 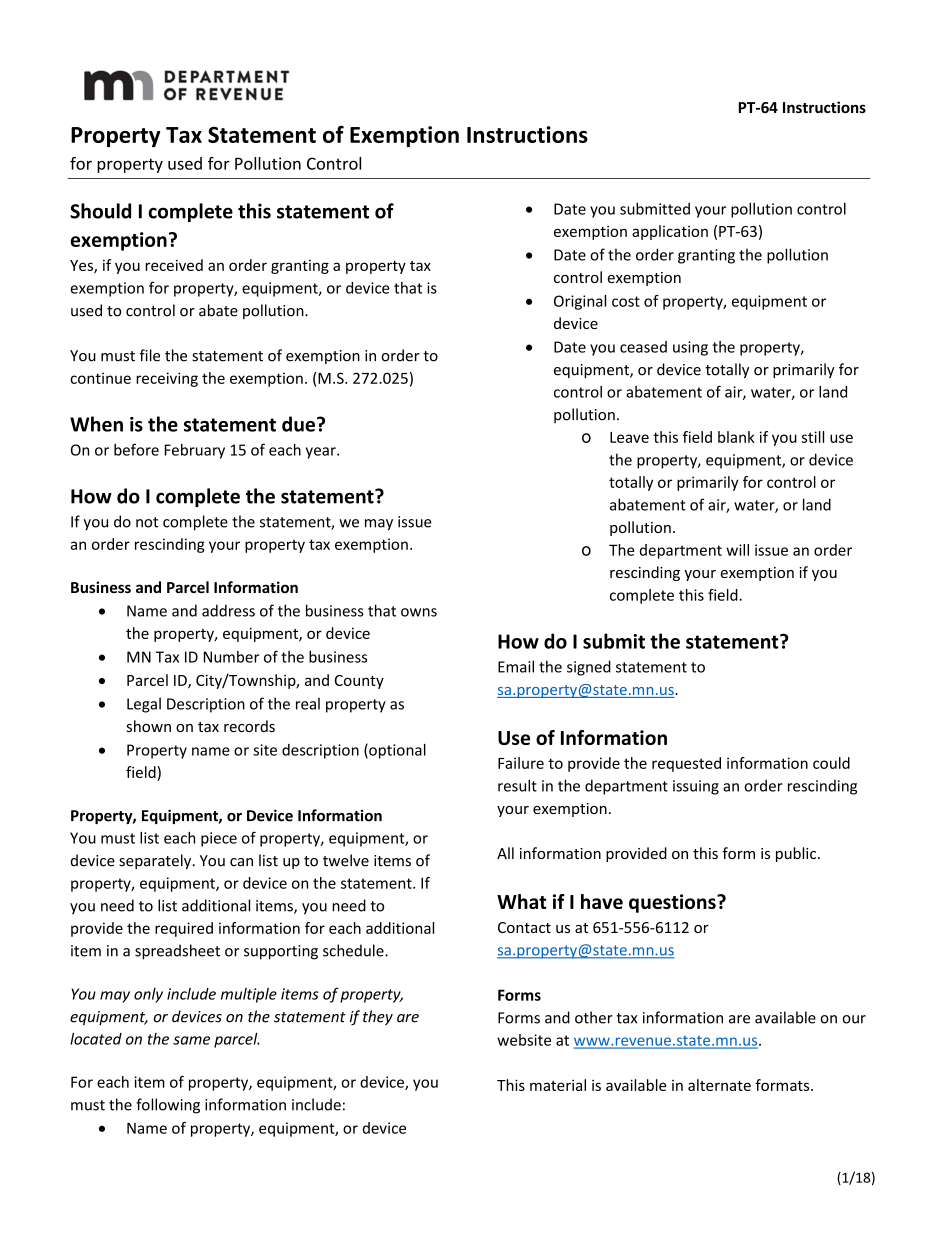 I want to click on following, so click(x=168, y=1106).
